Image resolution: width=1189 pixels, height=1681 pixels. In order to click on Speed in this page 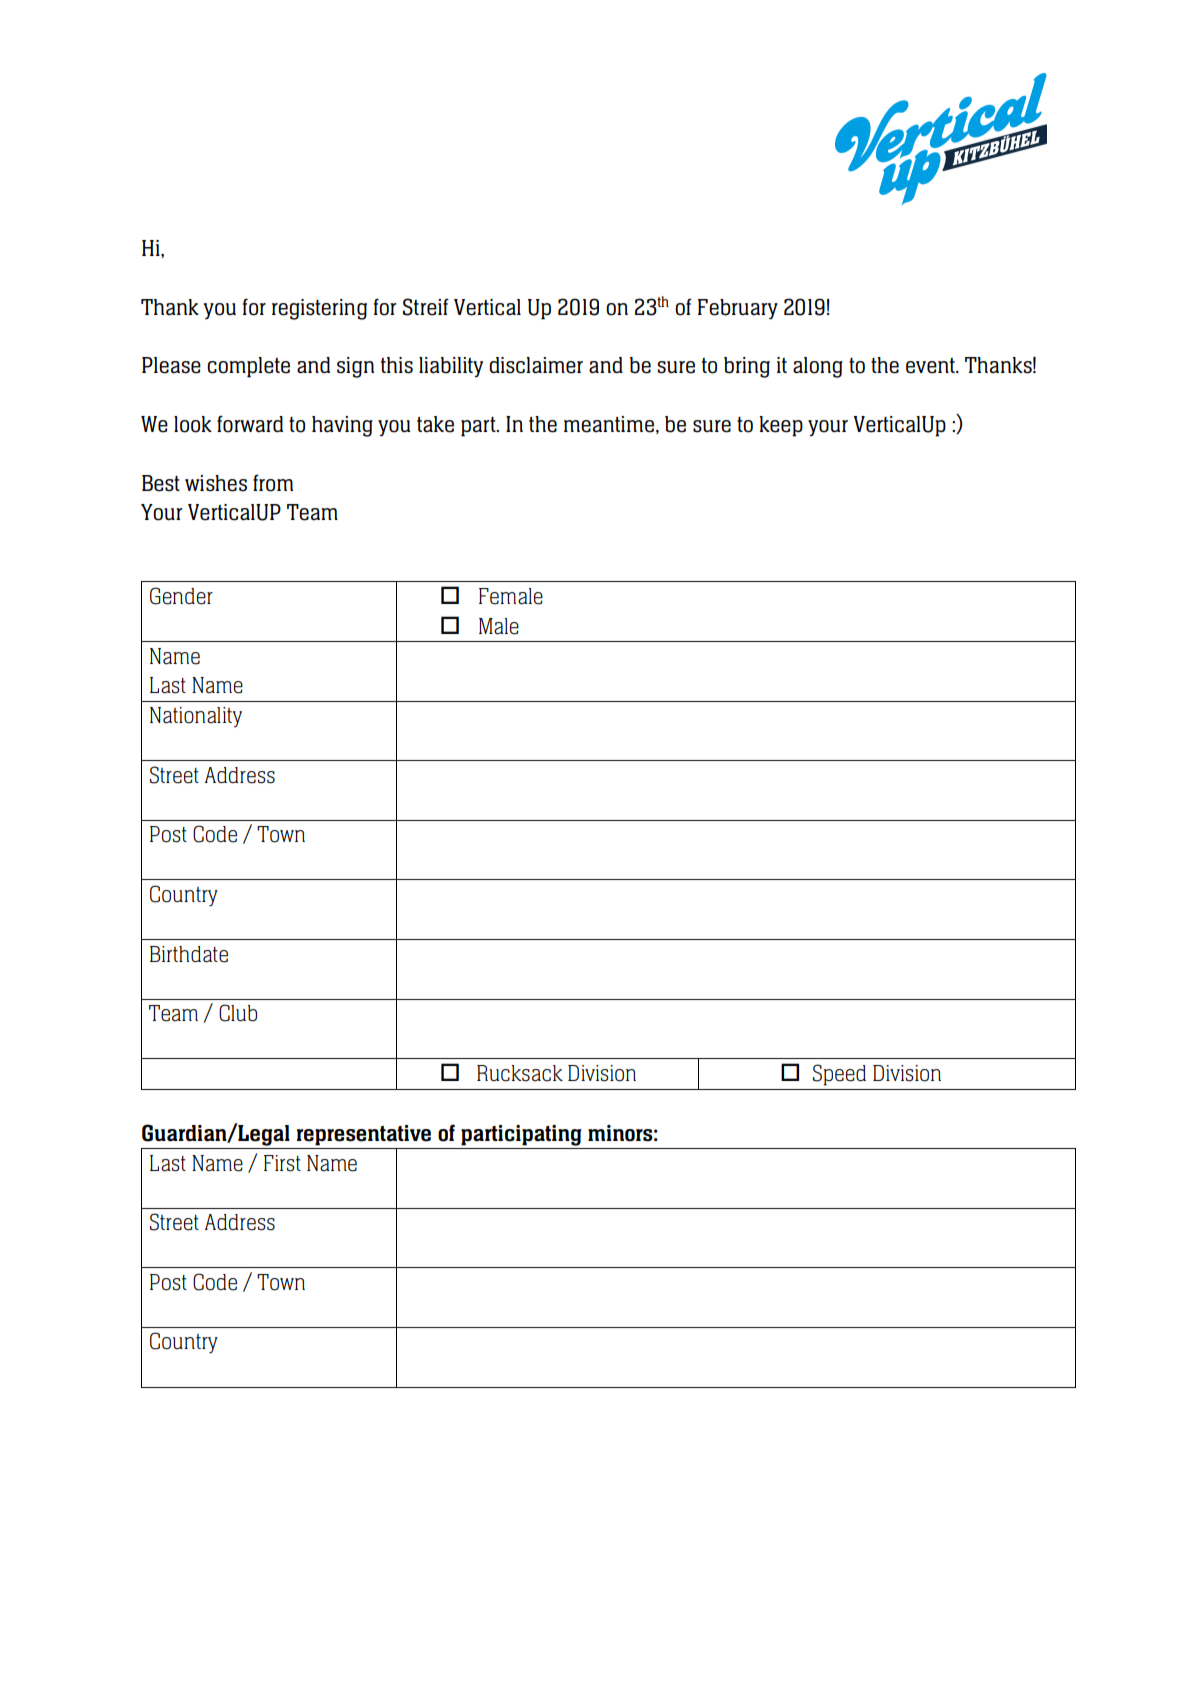, I will do `click(839, 1075)`.
